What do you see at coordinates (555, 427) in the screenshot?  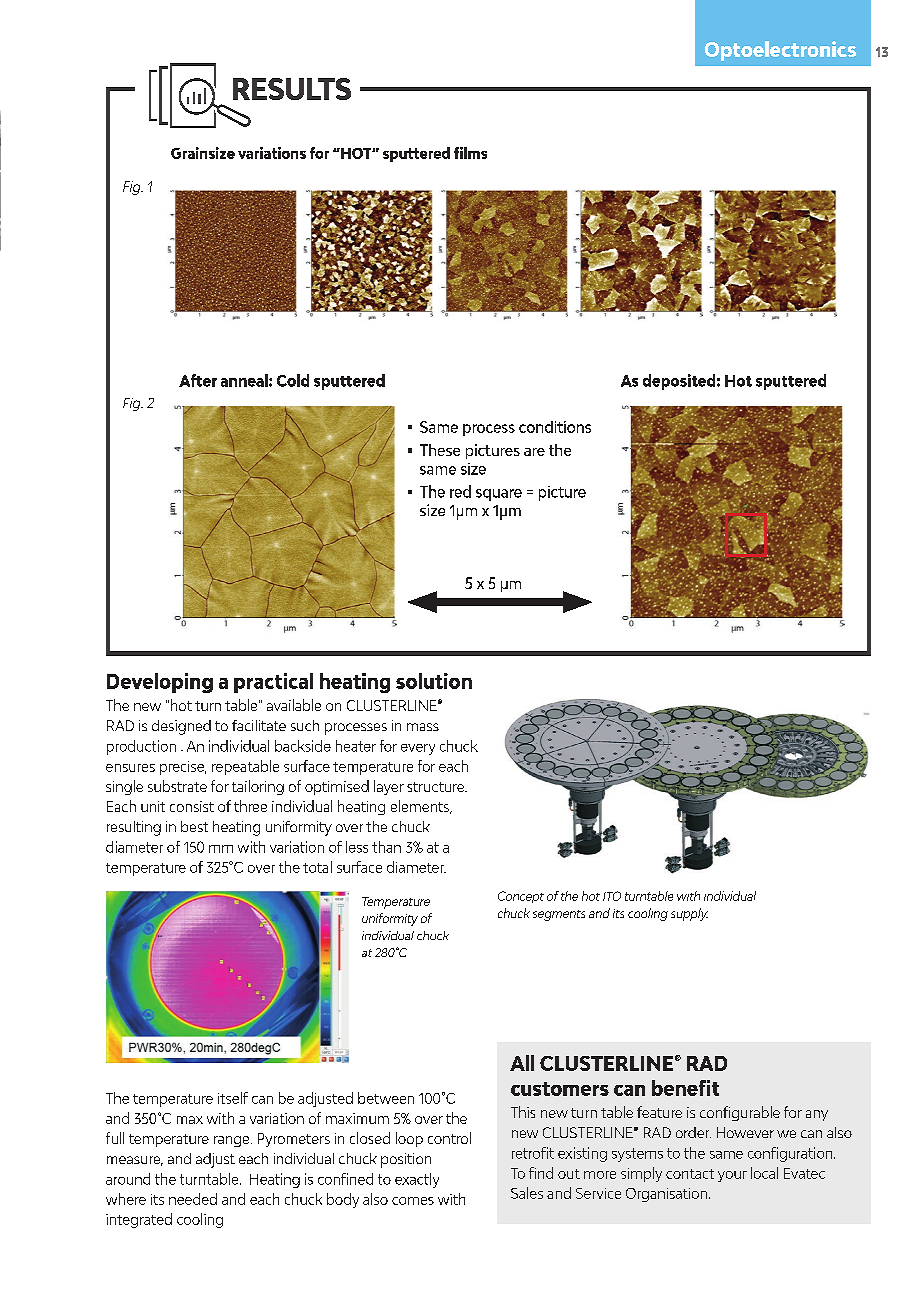 I see `conditions` at bounding box center [555, 427].
